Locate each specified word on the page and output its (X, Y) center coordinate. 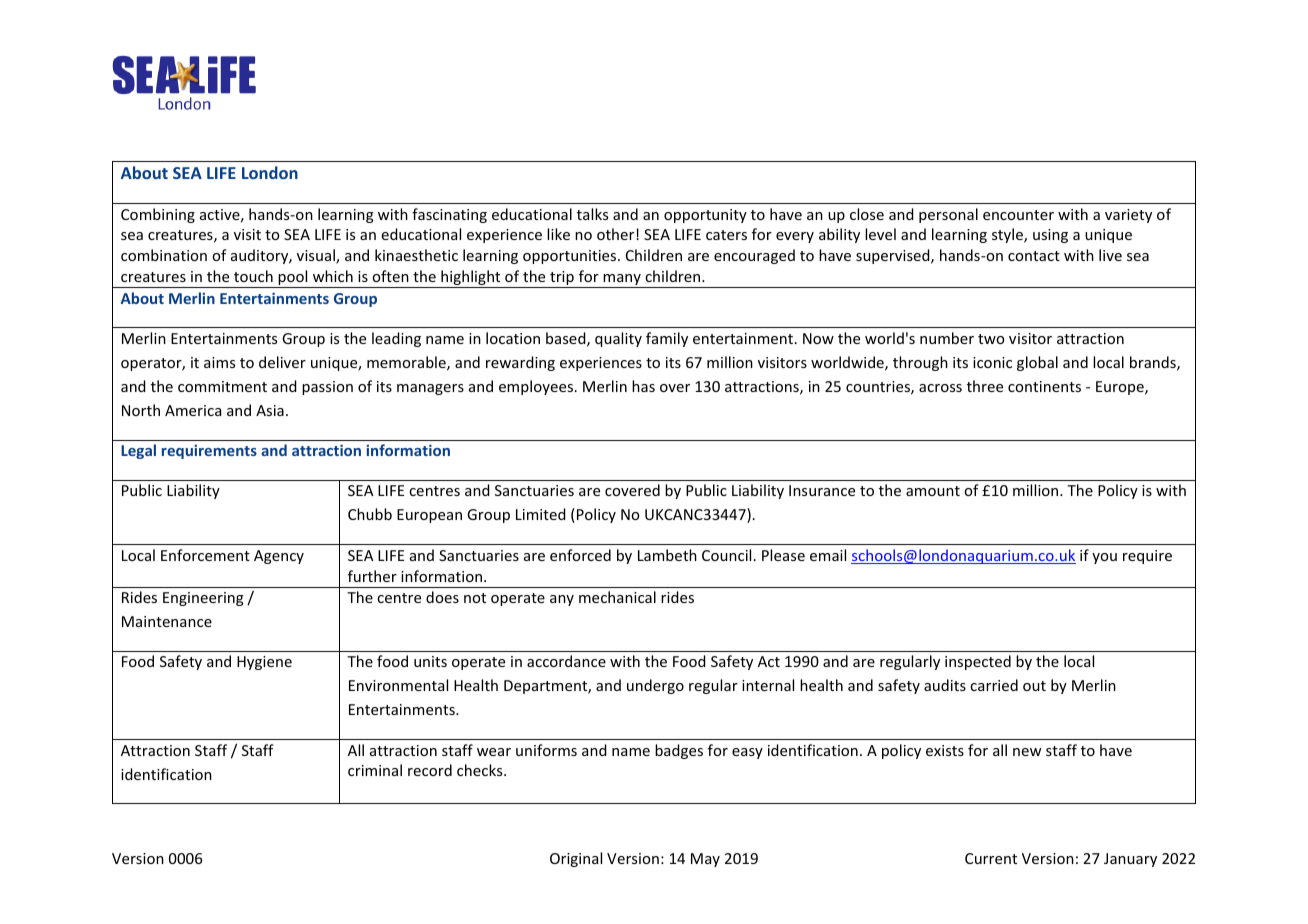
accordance (566, 661)
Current (991, 858)
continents (1044, 386)
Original (576, 859)
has (643, 386)
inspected (978, 662)
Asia (270, 410)
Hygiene (264, 663)
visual (317, 256)
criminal (375, 770)
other (617, 234)
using (1050, 236)
